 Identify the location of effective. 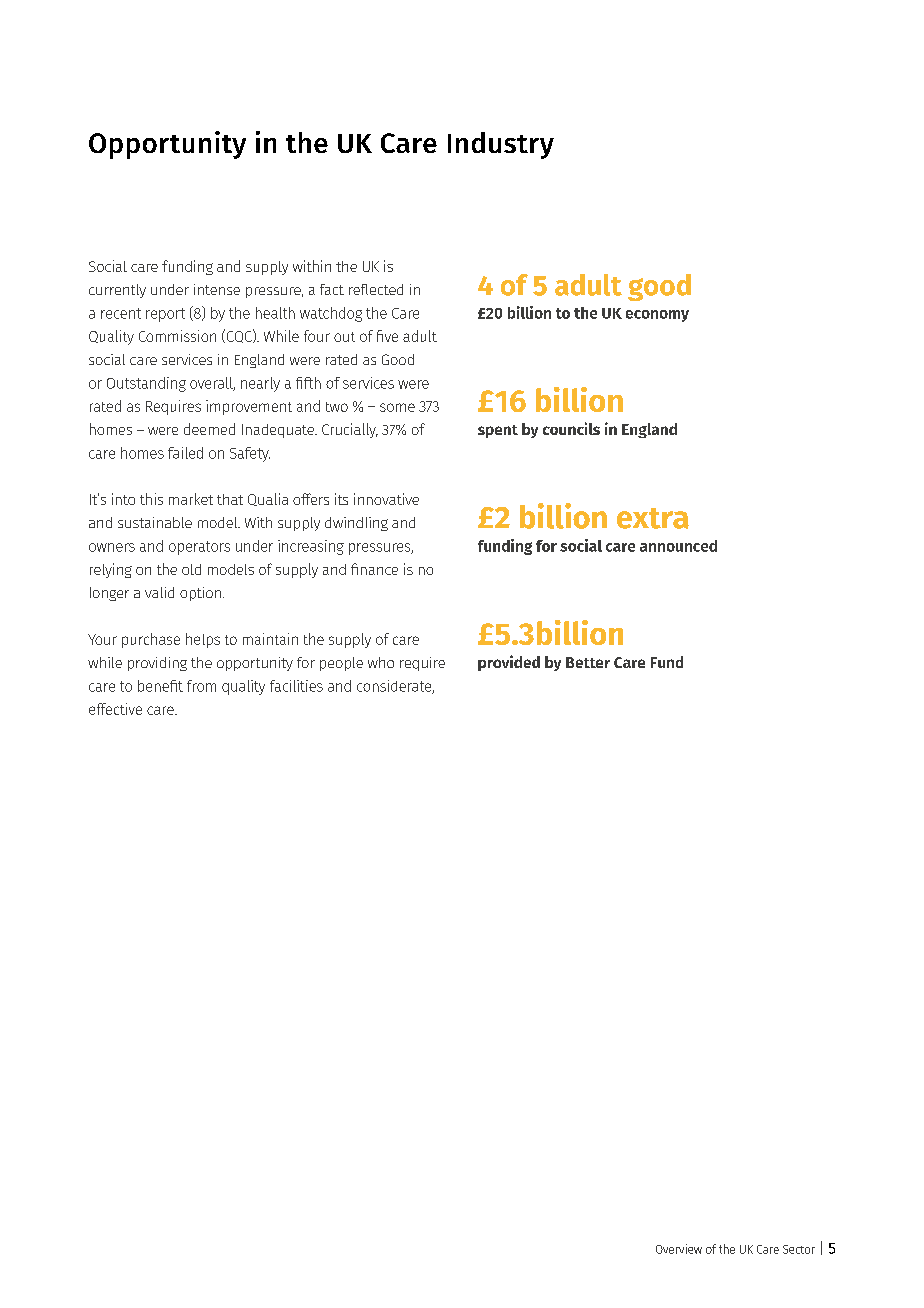
(115, 709).
